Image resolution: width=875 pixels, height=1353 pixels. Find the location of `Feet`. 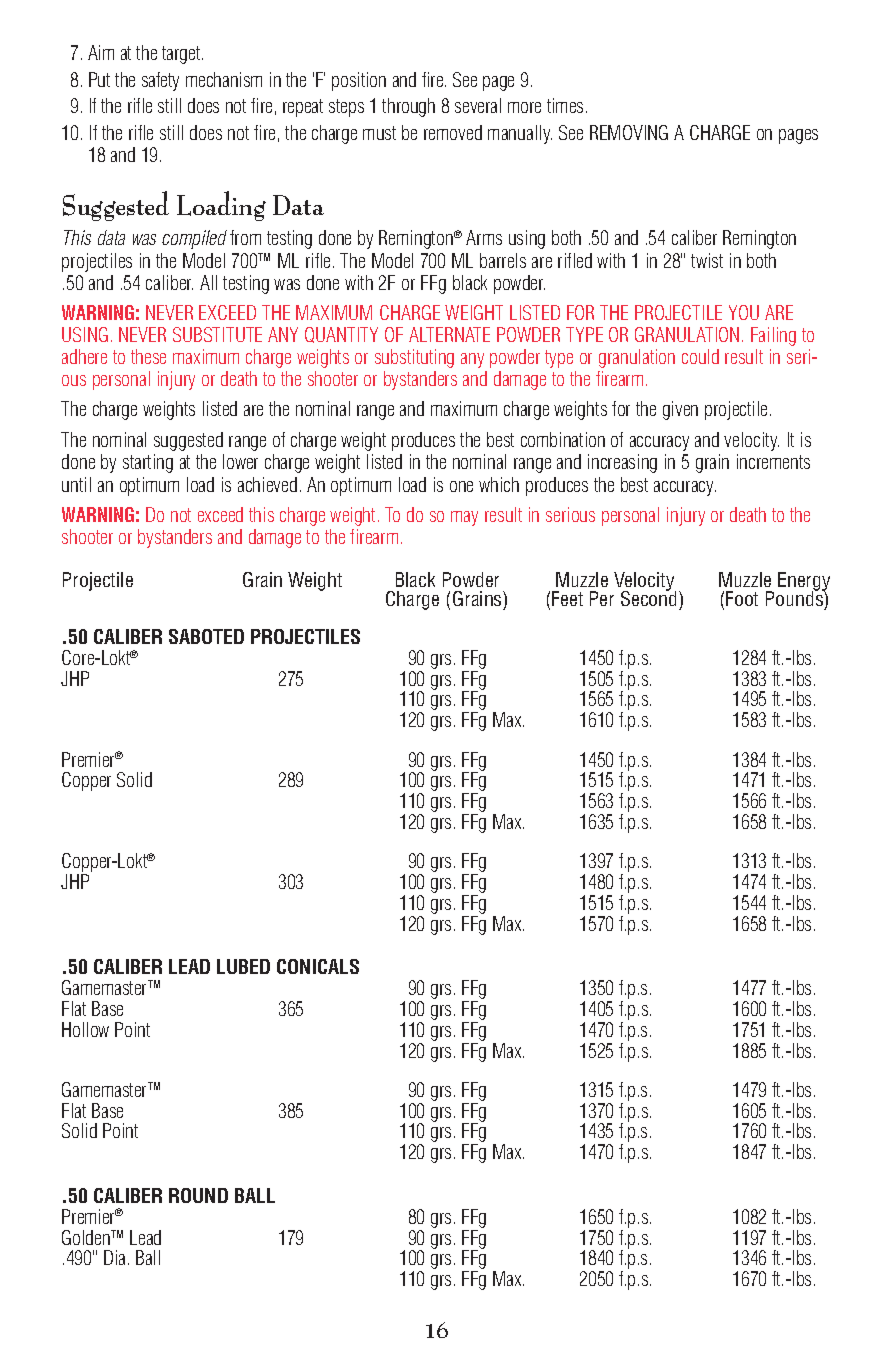

Feet is located at coordinates (567, 598).
